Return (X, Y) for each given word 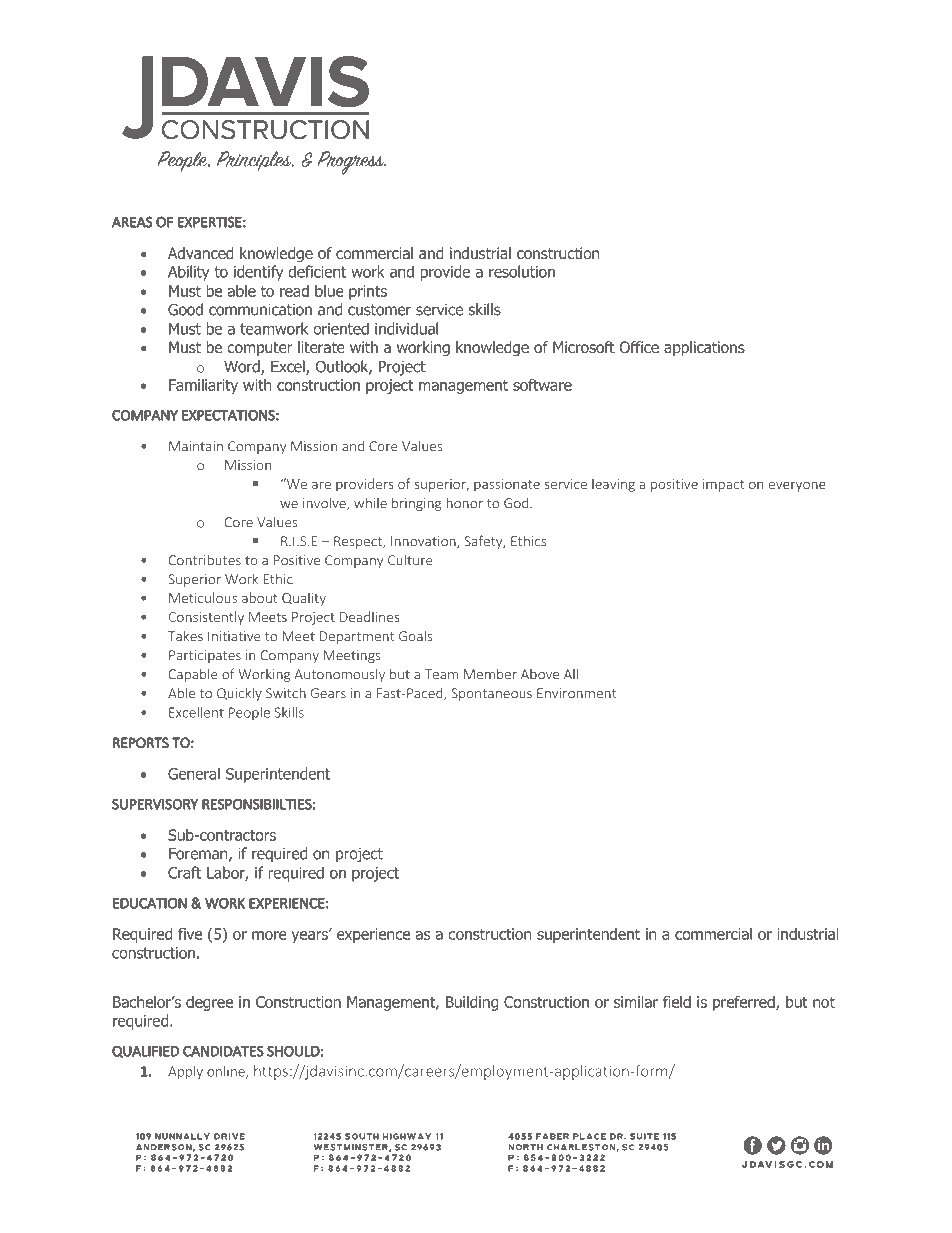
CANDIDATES (223, 1051)
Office (639, 347)
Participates (205, 656)
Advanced (201, 253)
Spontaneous (491, 694)
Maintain (196, 446)
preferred (745, 1003)
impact (724, 485)
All (571, 674)
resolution (522, 271)
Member (490, 674)
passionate (507, 485)
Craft (184, 872)
